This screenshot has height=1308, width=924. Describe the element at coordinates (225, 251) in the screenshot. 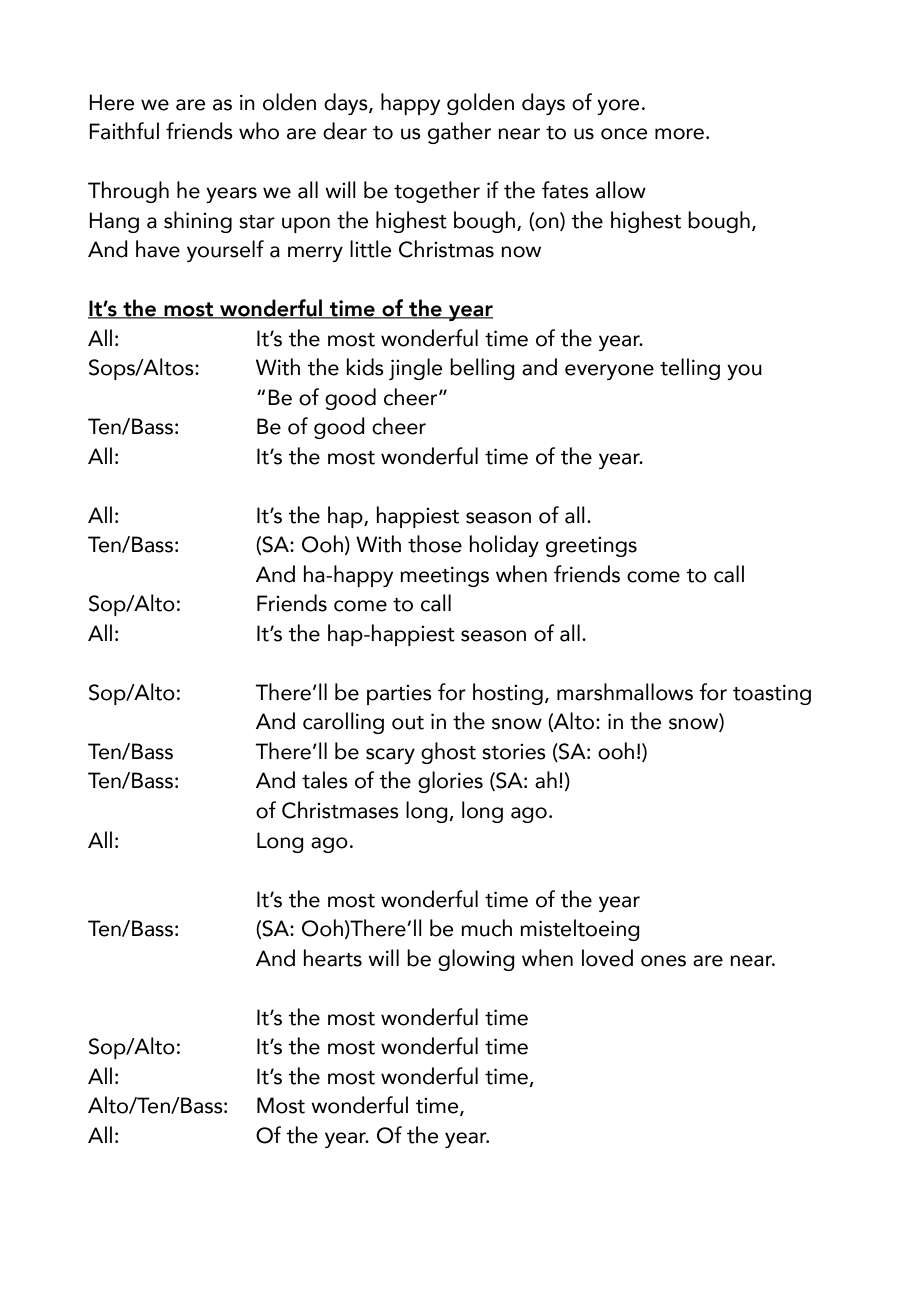

I see `yourself` at that location.
